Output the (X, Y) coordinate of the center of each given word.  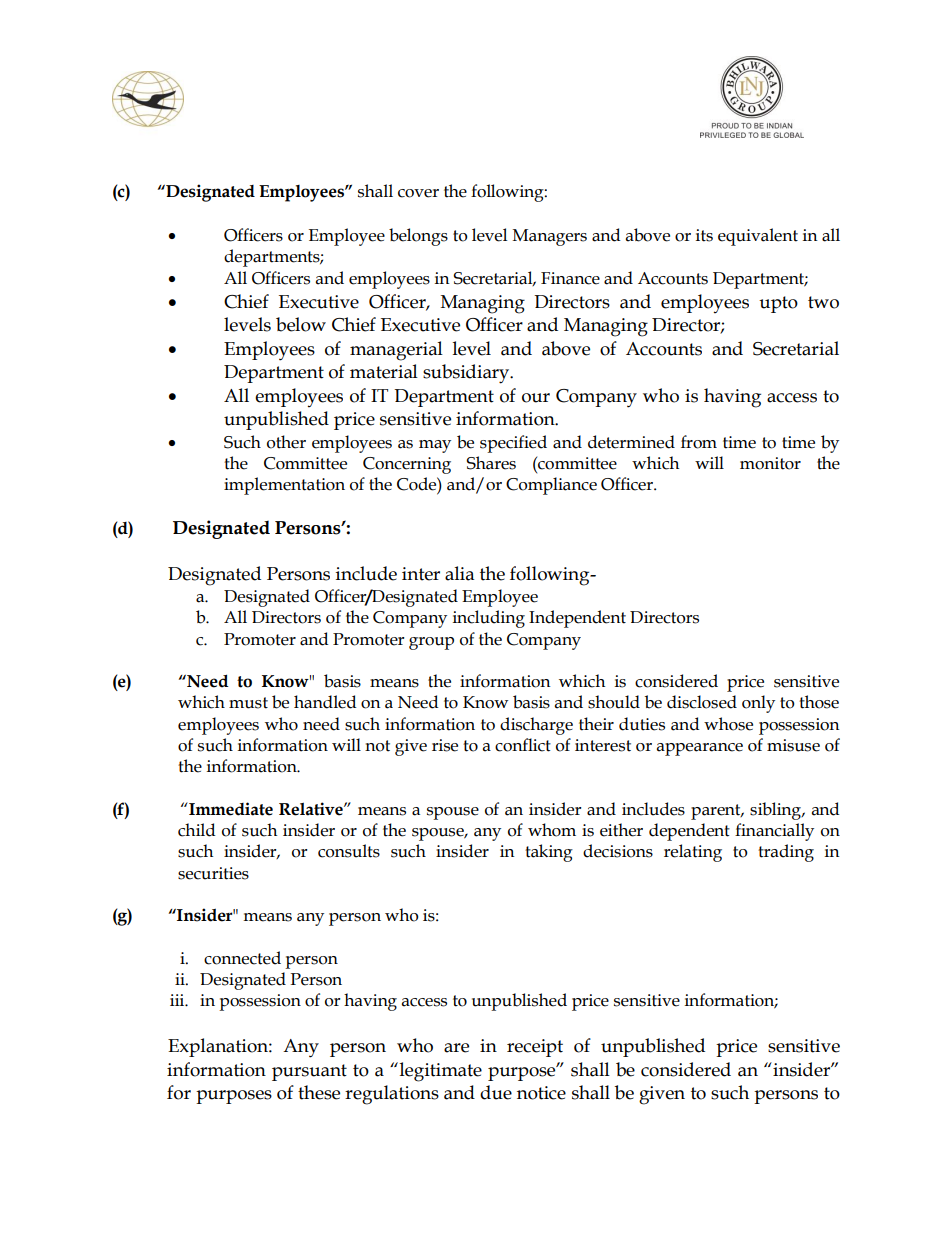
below (301, 324)
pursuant (309, 1072)
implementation (284, 486)
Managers (550, 237)
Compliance (551, 486)
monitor (770, 463)
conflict (523, 745)
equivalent (758, 237)
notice (541, 1093)
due (496, 1092)
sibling (777, 811)
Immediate (230, 809)
